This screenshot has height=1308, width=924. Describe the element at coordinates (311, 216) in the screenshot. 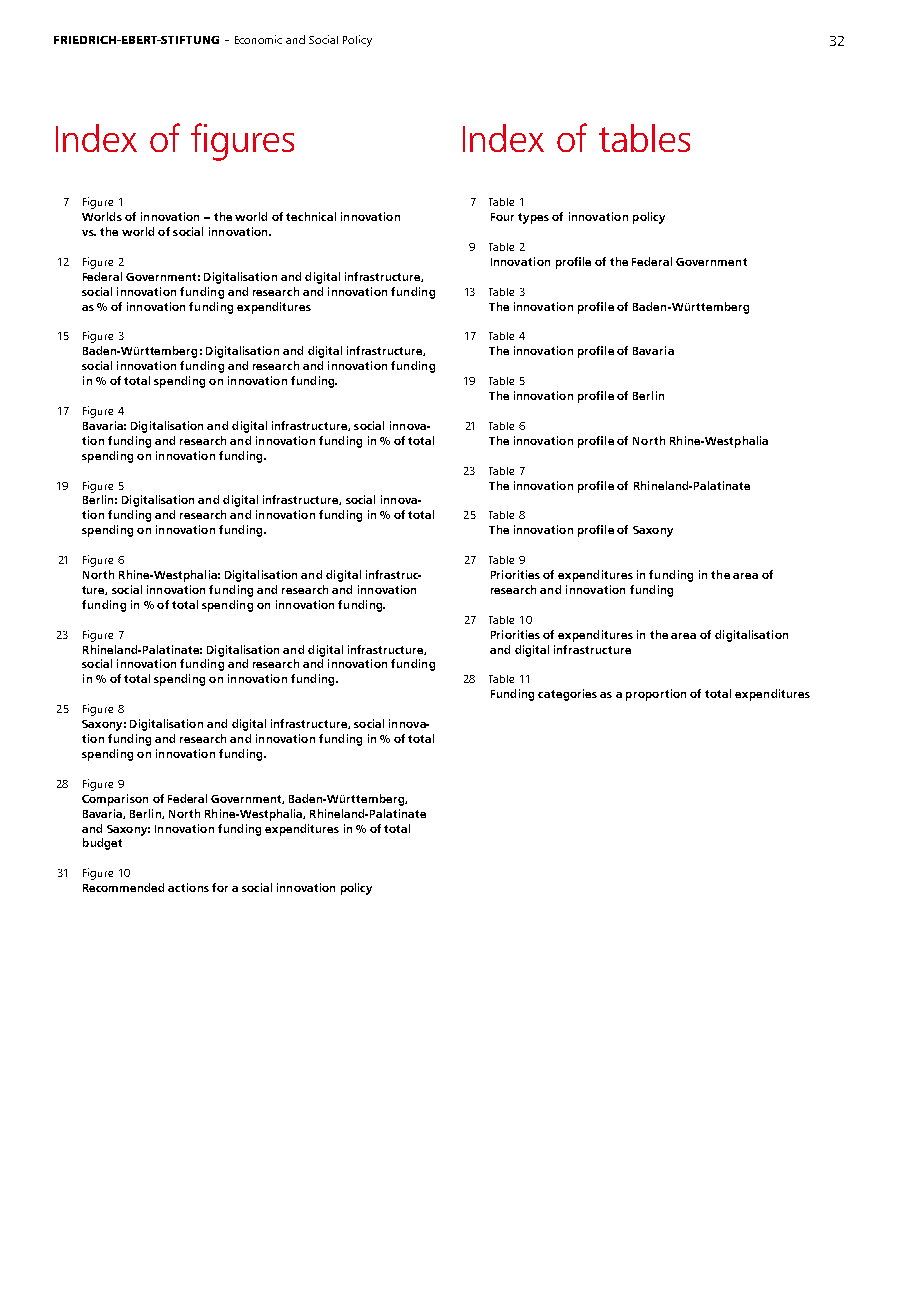

I see `technical` at that location.
